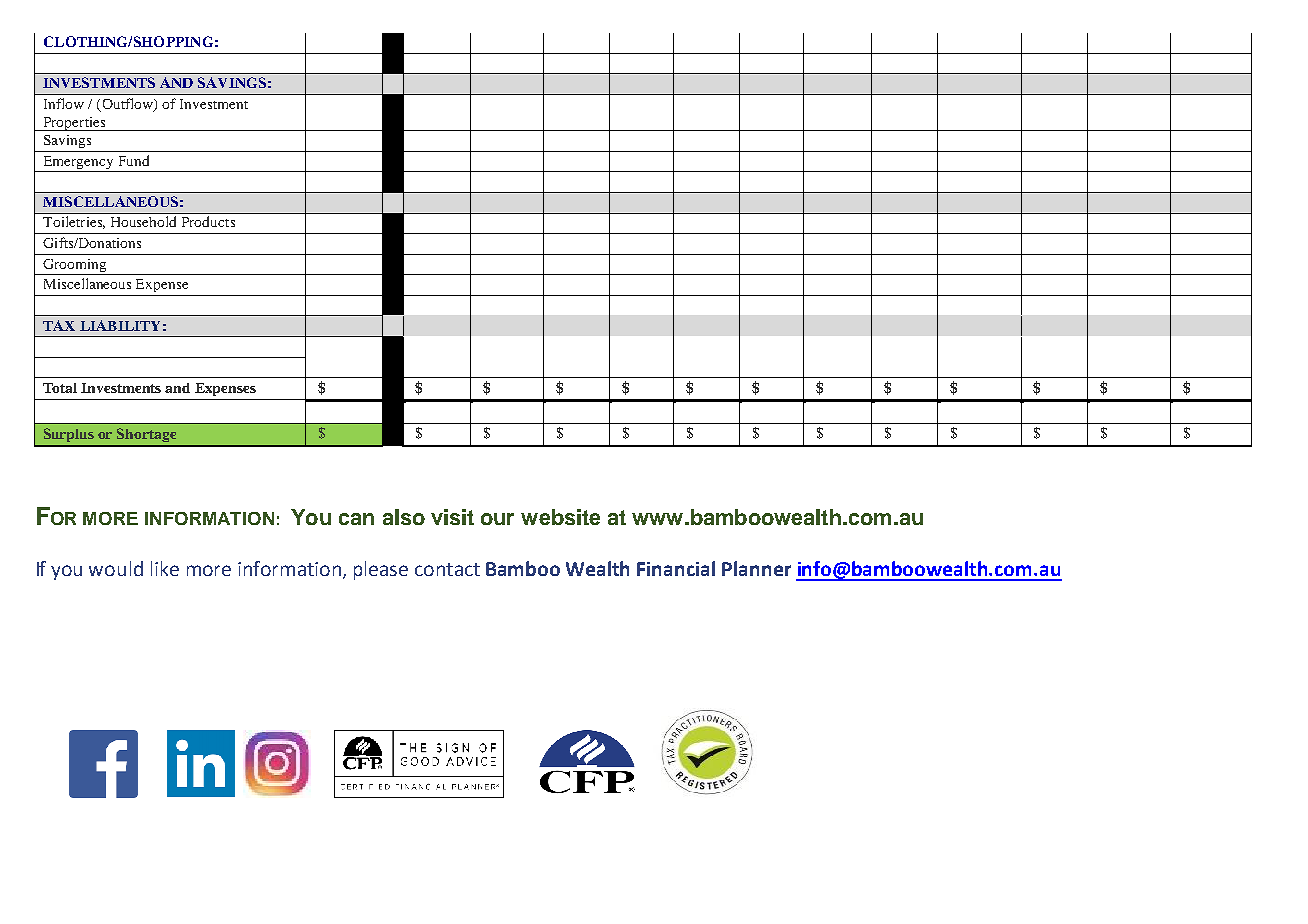  I want to click on Properties, so click(74, 124).
